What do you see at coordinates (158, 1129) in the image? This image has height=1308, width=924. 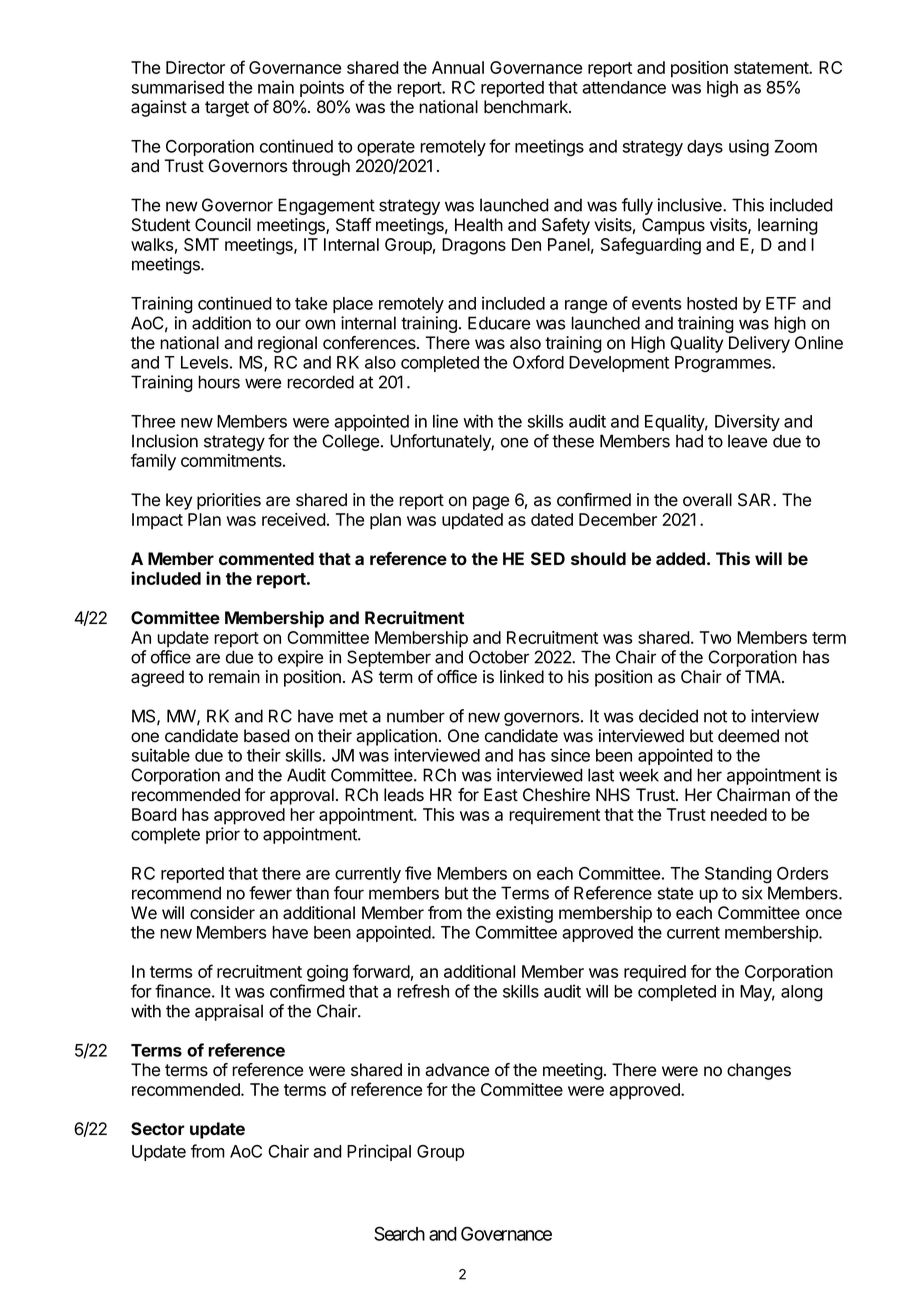 I see `Sector` at bounding box center [158, 1129].
